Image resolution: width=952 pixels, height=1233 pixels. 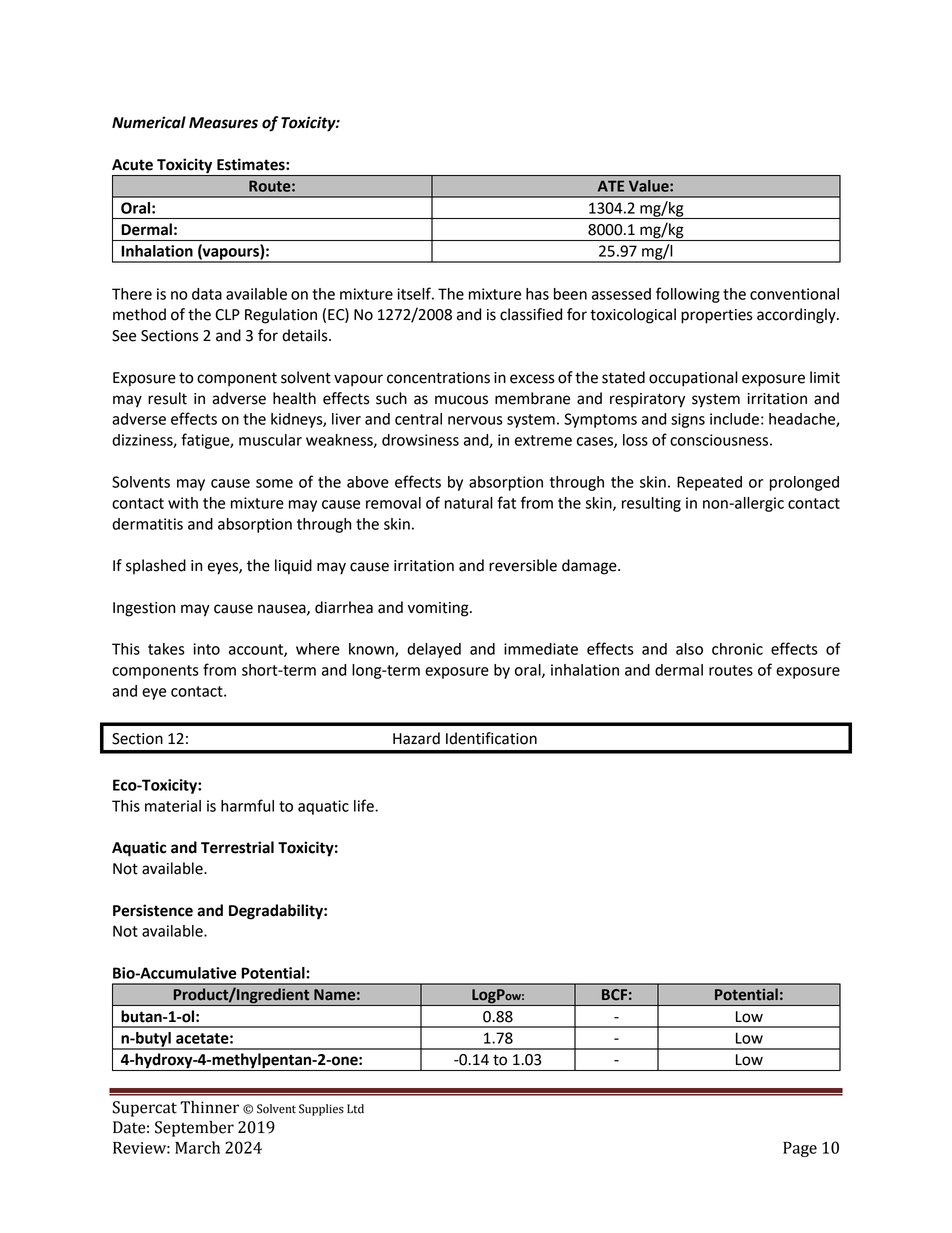 I want to click on Repeated, so click(x=709, y=483).
